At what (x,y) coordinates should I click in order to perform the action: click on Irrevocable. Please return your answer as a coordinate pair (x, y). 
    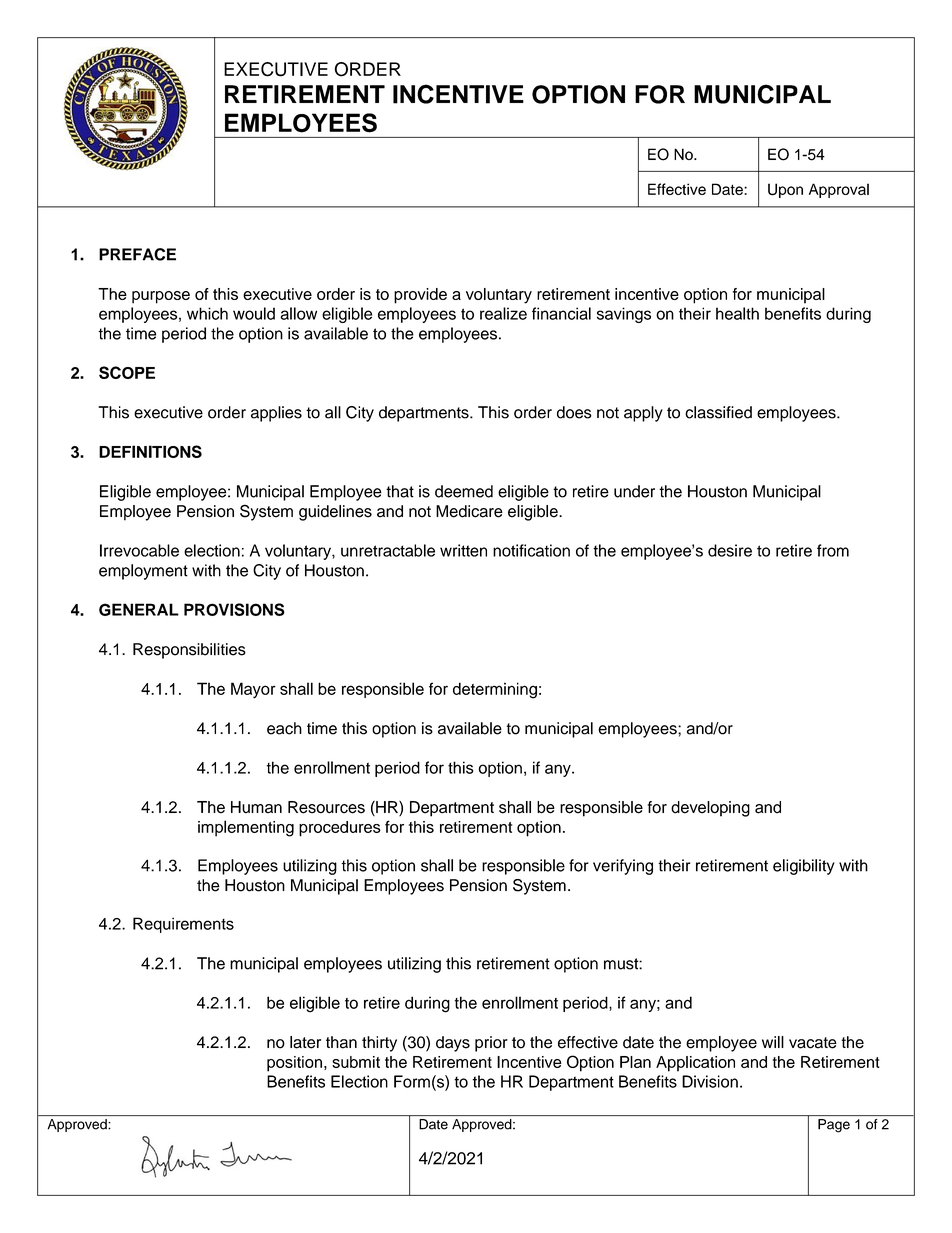
    Looking at the image, I should click on (139, 550).
